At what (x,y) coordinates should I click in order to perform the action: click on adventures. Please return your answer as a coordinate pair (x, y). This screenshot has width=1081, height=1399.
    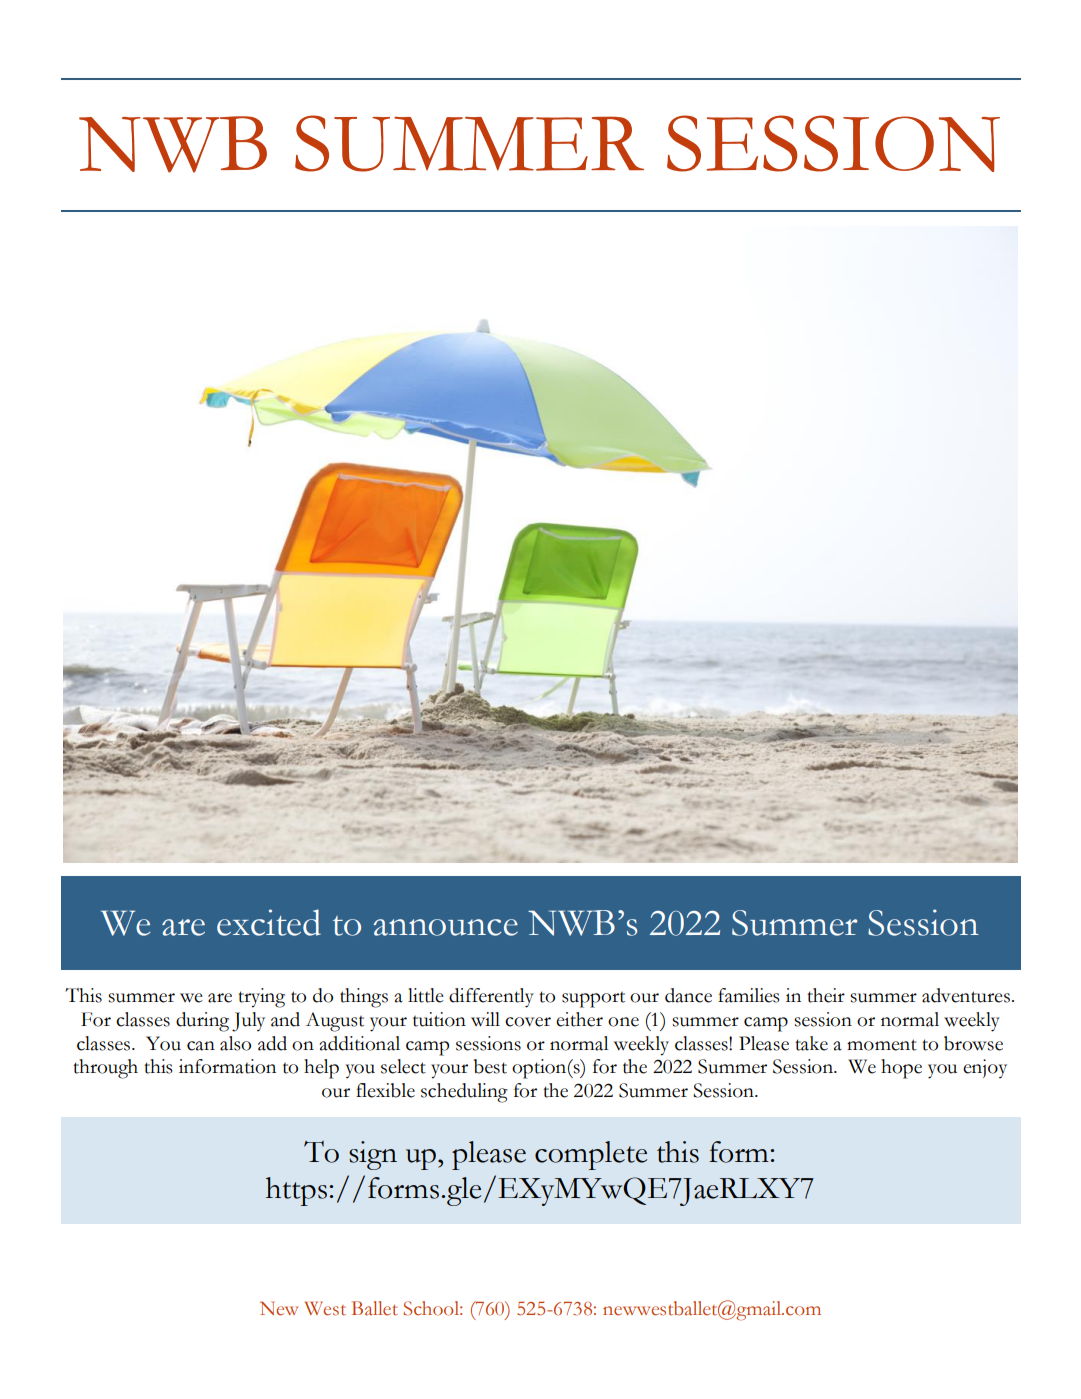
    Looking at the image, I should click on (966, 995).
